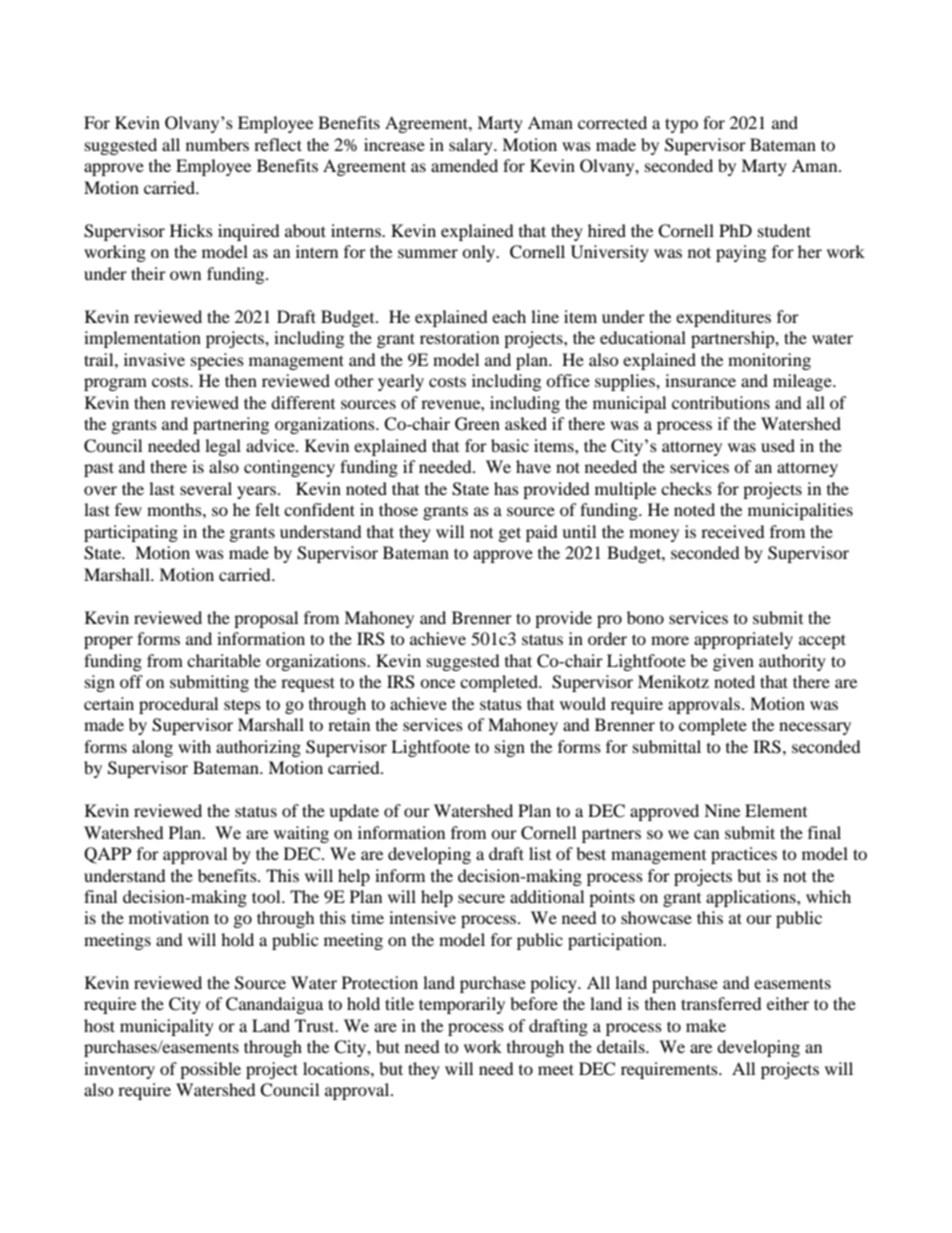 Image resolution: width=952 pixels, height=1233 pixels. I want to click on numbers, so click(217, 144).
